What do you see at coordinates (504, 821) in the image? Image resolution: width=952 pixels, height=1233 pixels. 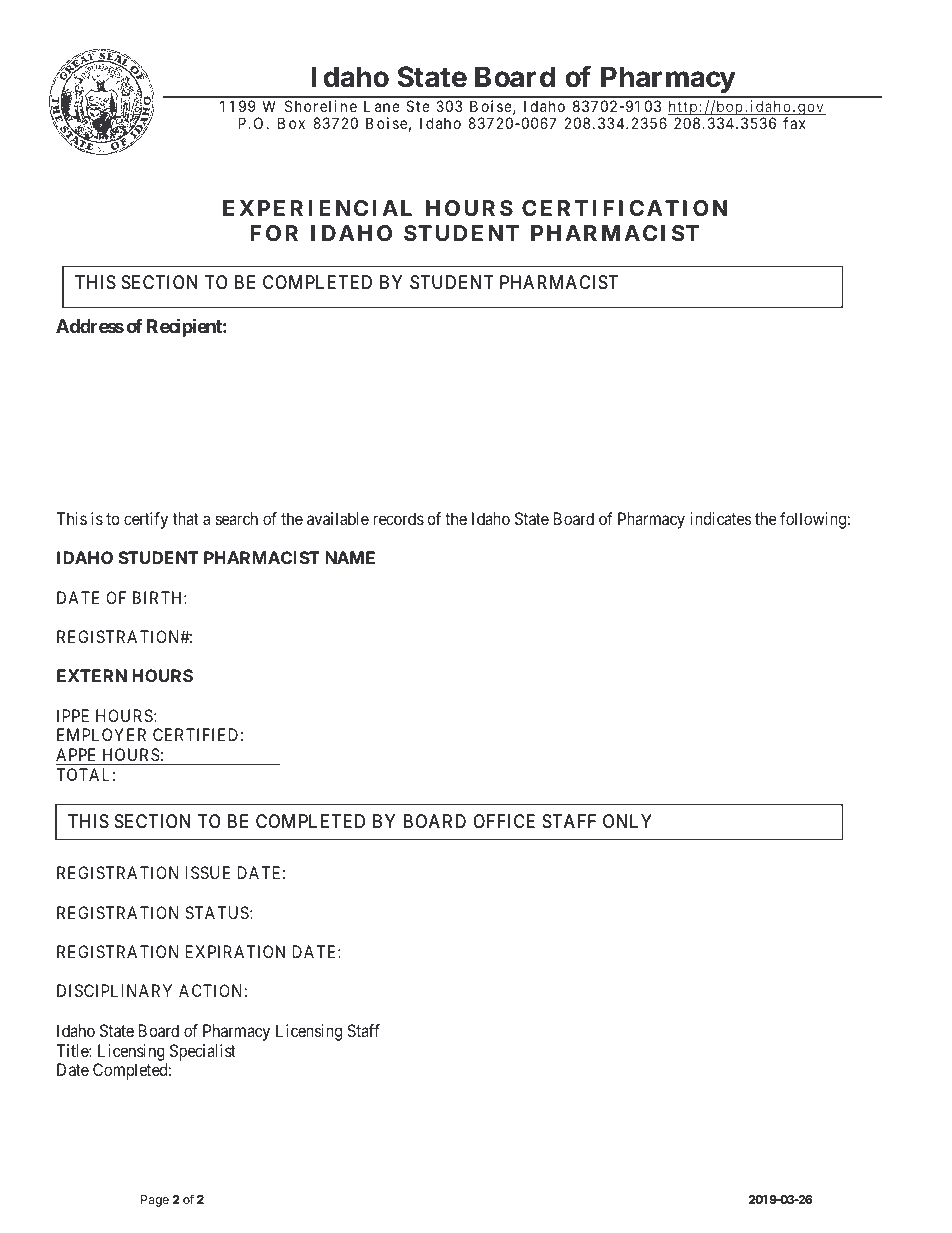 I see `OFFICE` at bounding box center [504, 821].
